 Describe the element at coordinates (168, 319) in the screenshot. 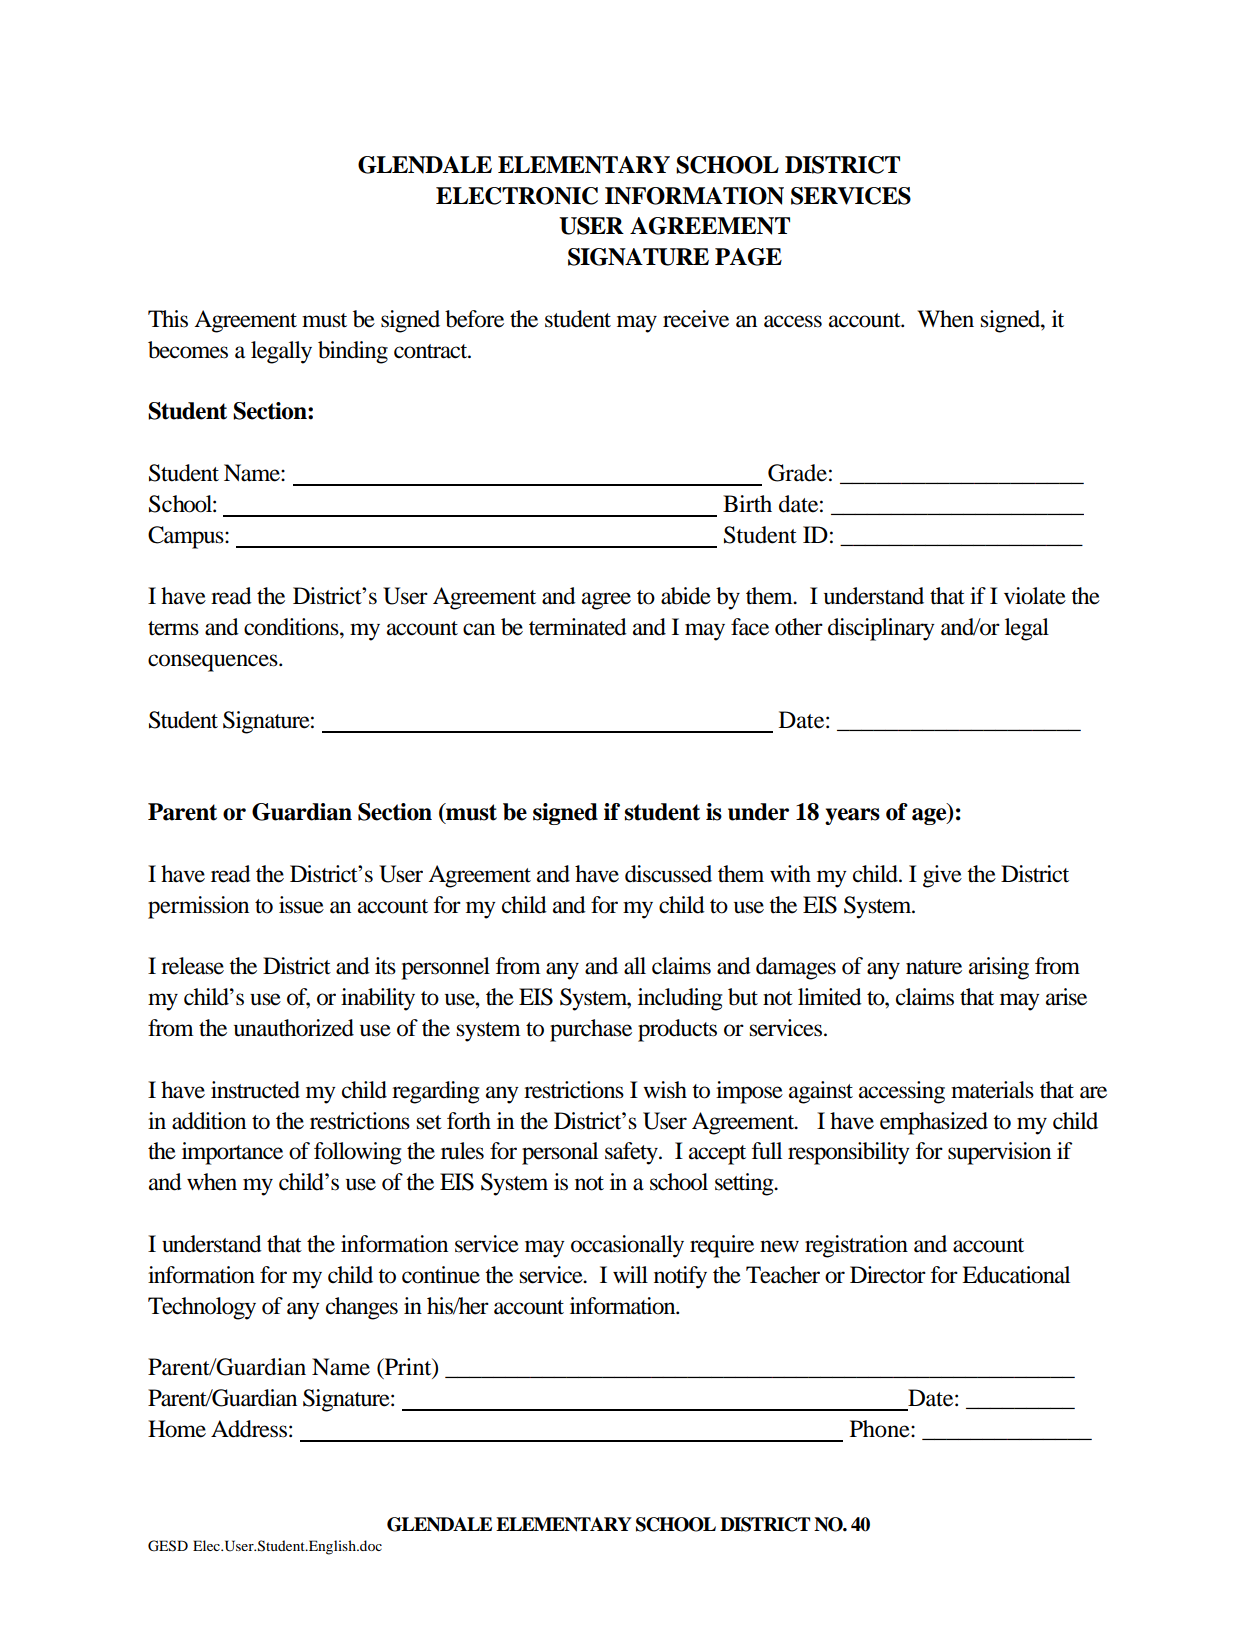

I see `This` at that location.
